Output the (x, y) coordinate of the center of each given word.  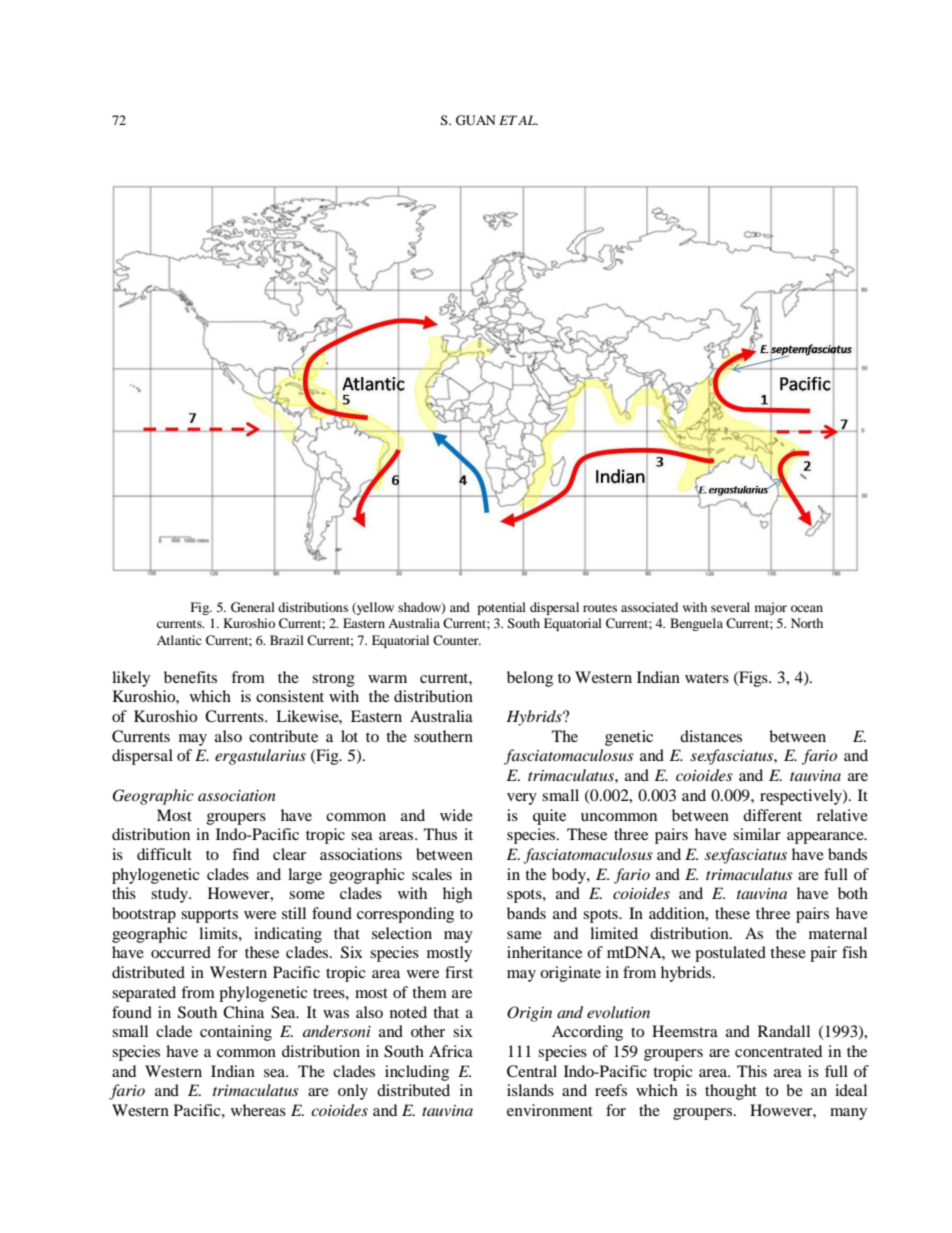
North (807, 623)
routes (600, 608)
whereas (258, 1110)
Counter (457, 640)
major (771, 608)
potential (501, 608)
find (245, 854)
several (730, 607)
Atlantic (179, 640)
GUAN (476, 120)
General (253, 607)
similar (757, 834)
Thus (440, 834)
